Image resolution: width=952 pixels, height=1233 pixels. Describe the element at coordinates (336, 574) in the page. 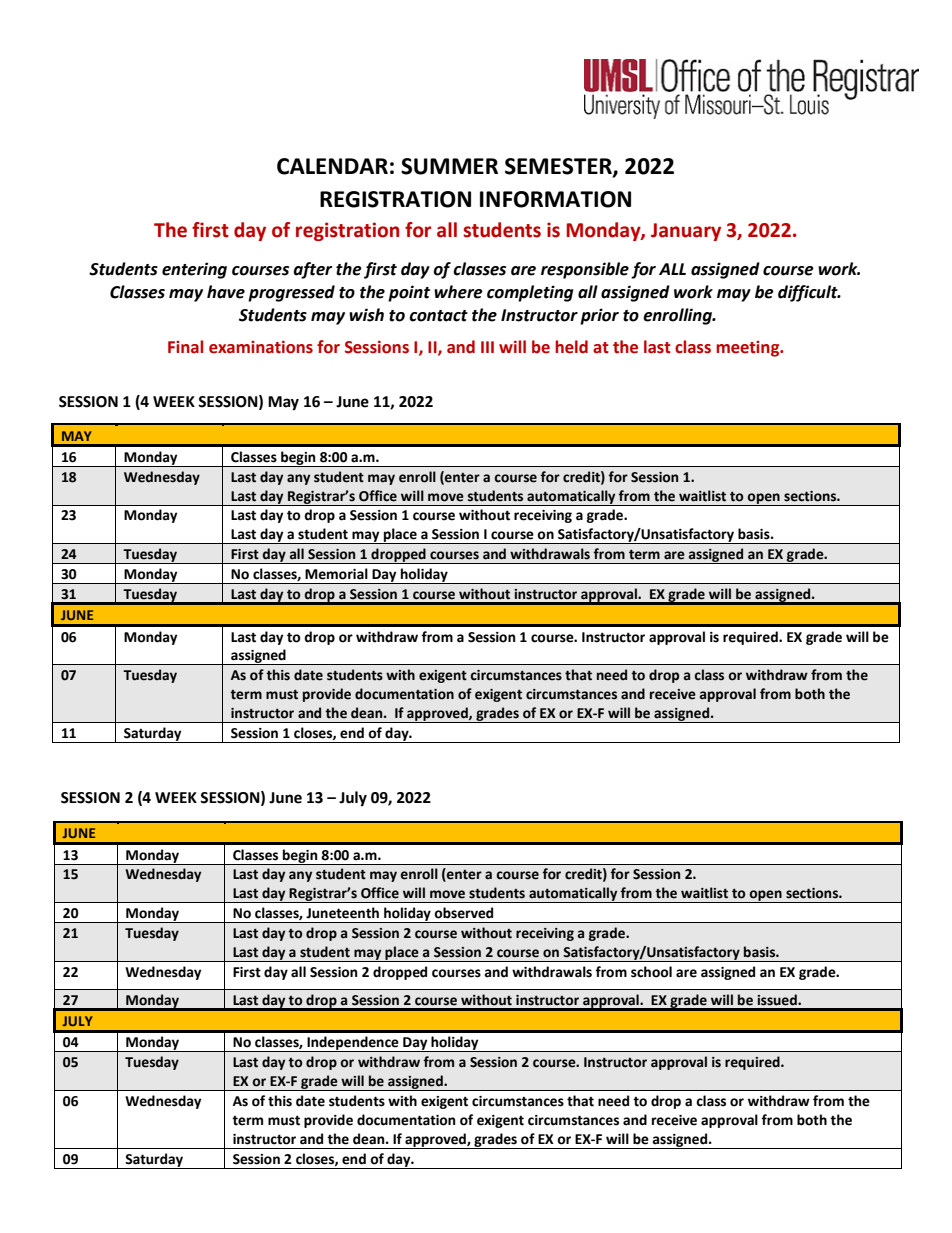

I see `Memorial` at that location.
